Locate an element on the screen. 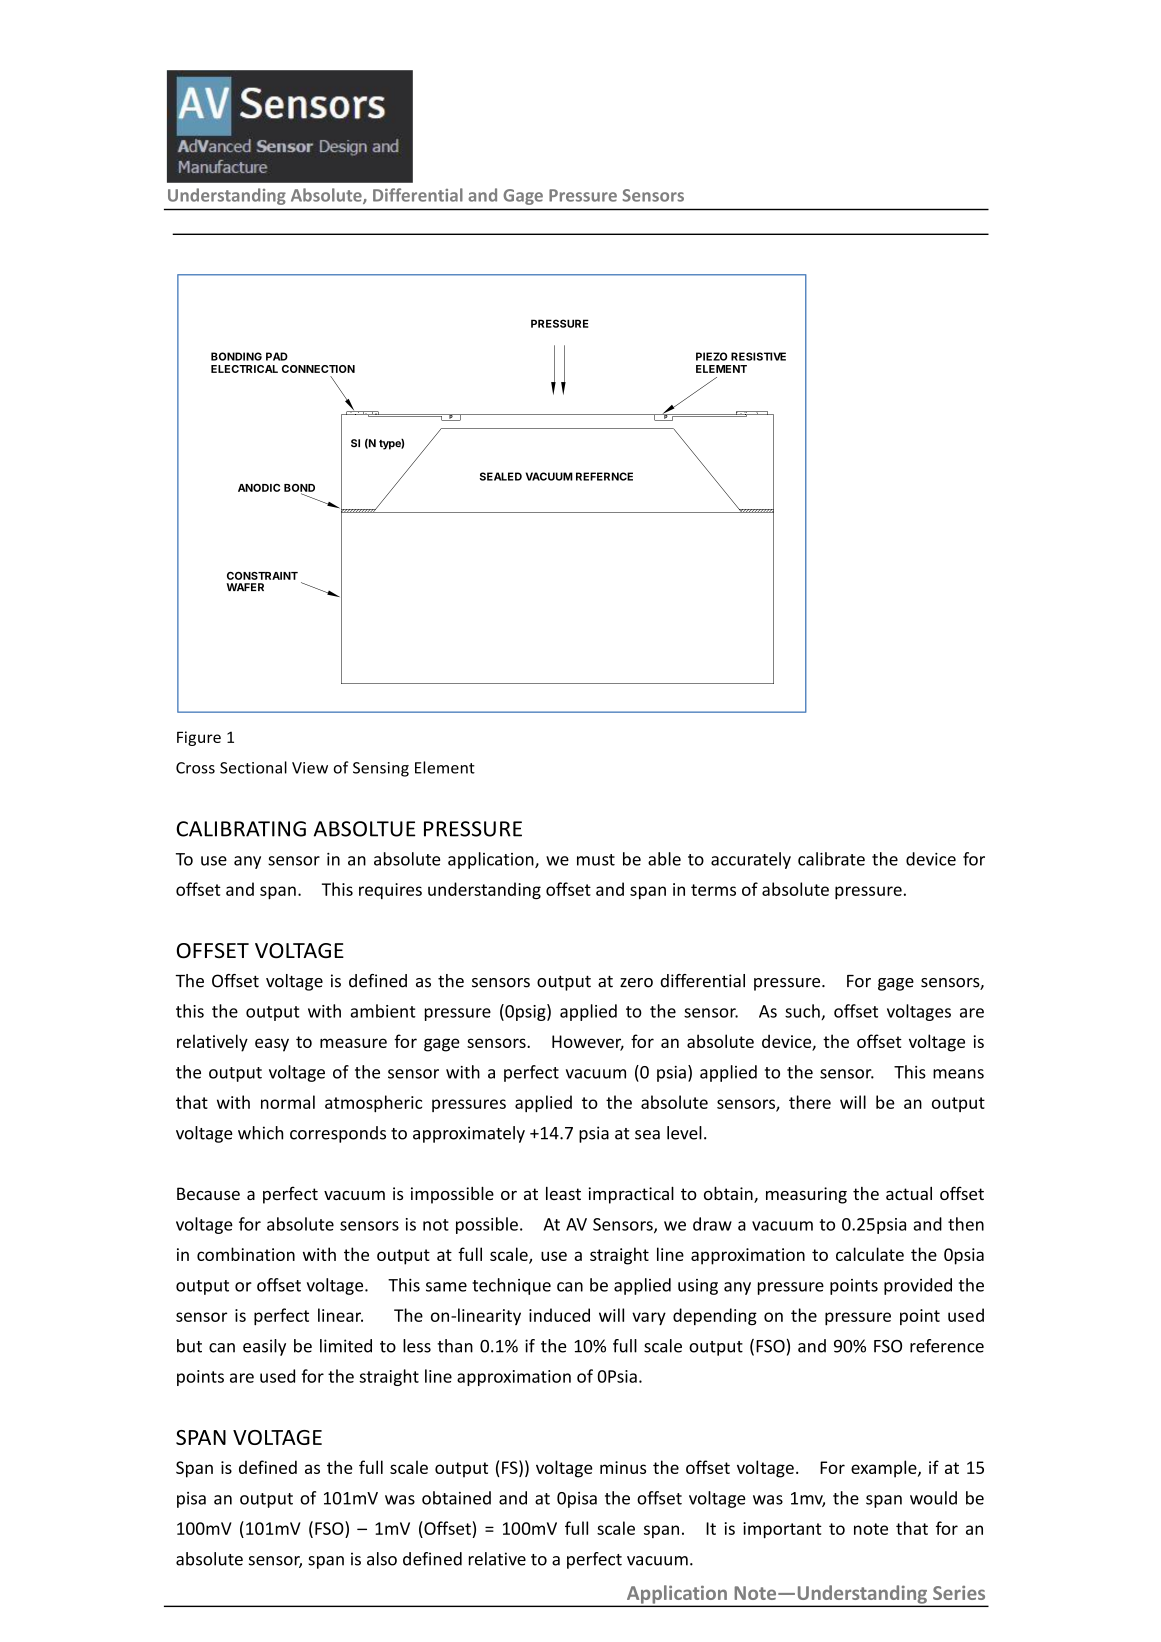  calibrate is located at coordinates (831, 859).
